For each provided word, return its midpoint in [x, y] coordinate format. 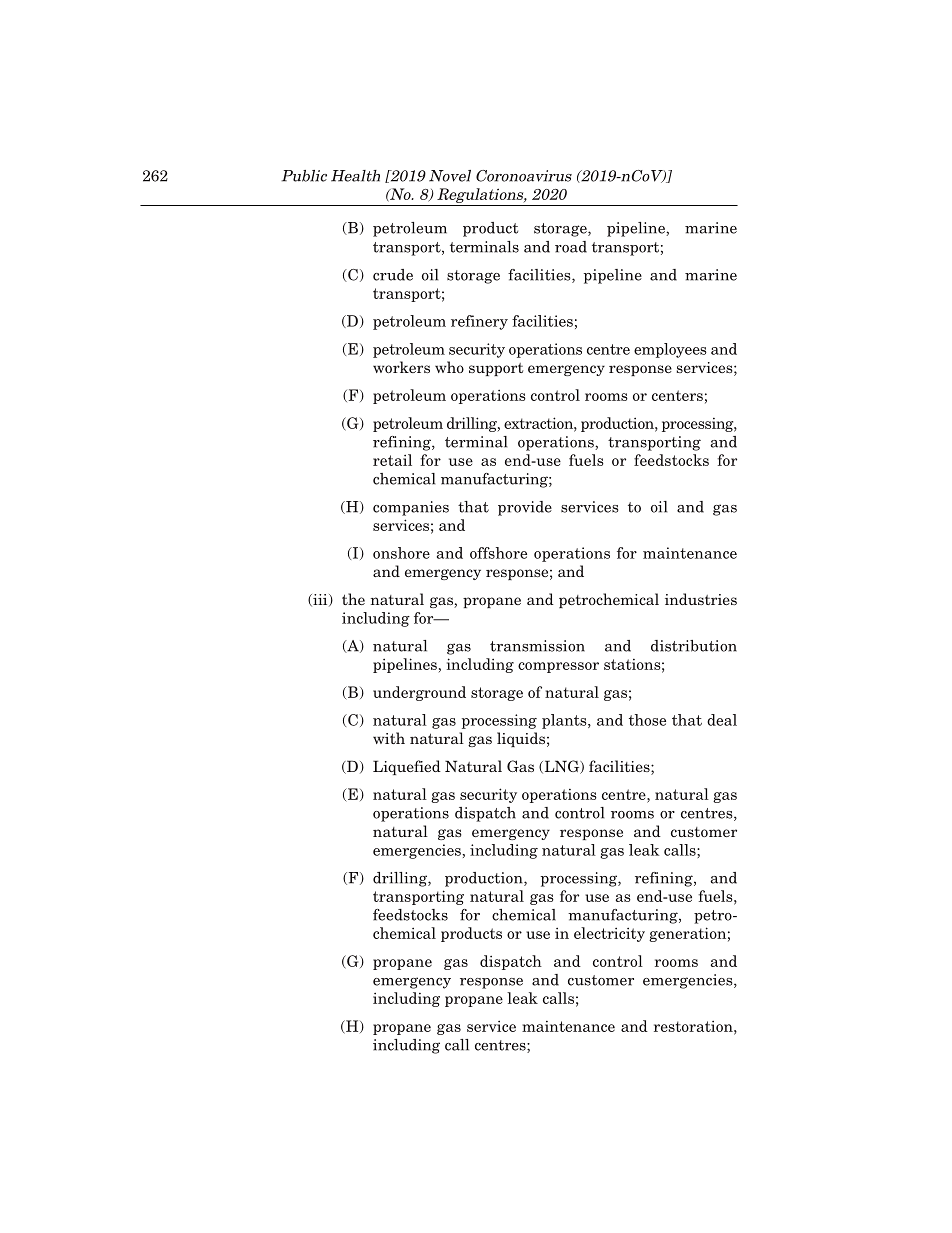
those [647, 720]
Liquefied [407, 767]
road [571, 247]
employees [670, 350]
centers [677, 395]
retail [392, 460]
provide [525, 508]
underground [419, 693]
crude [393, 275]
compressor [558, 667]
